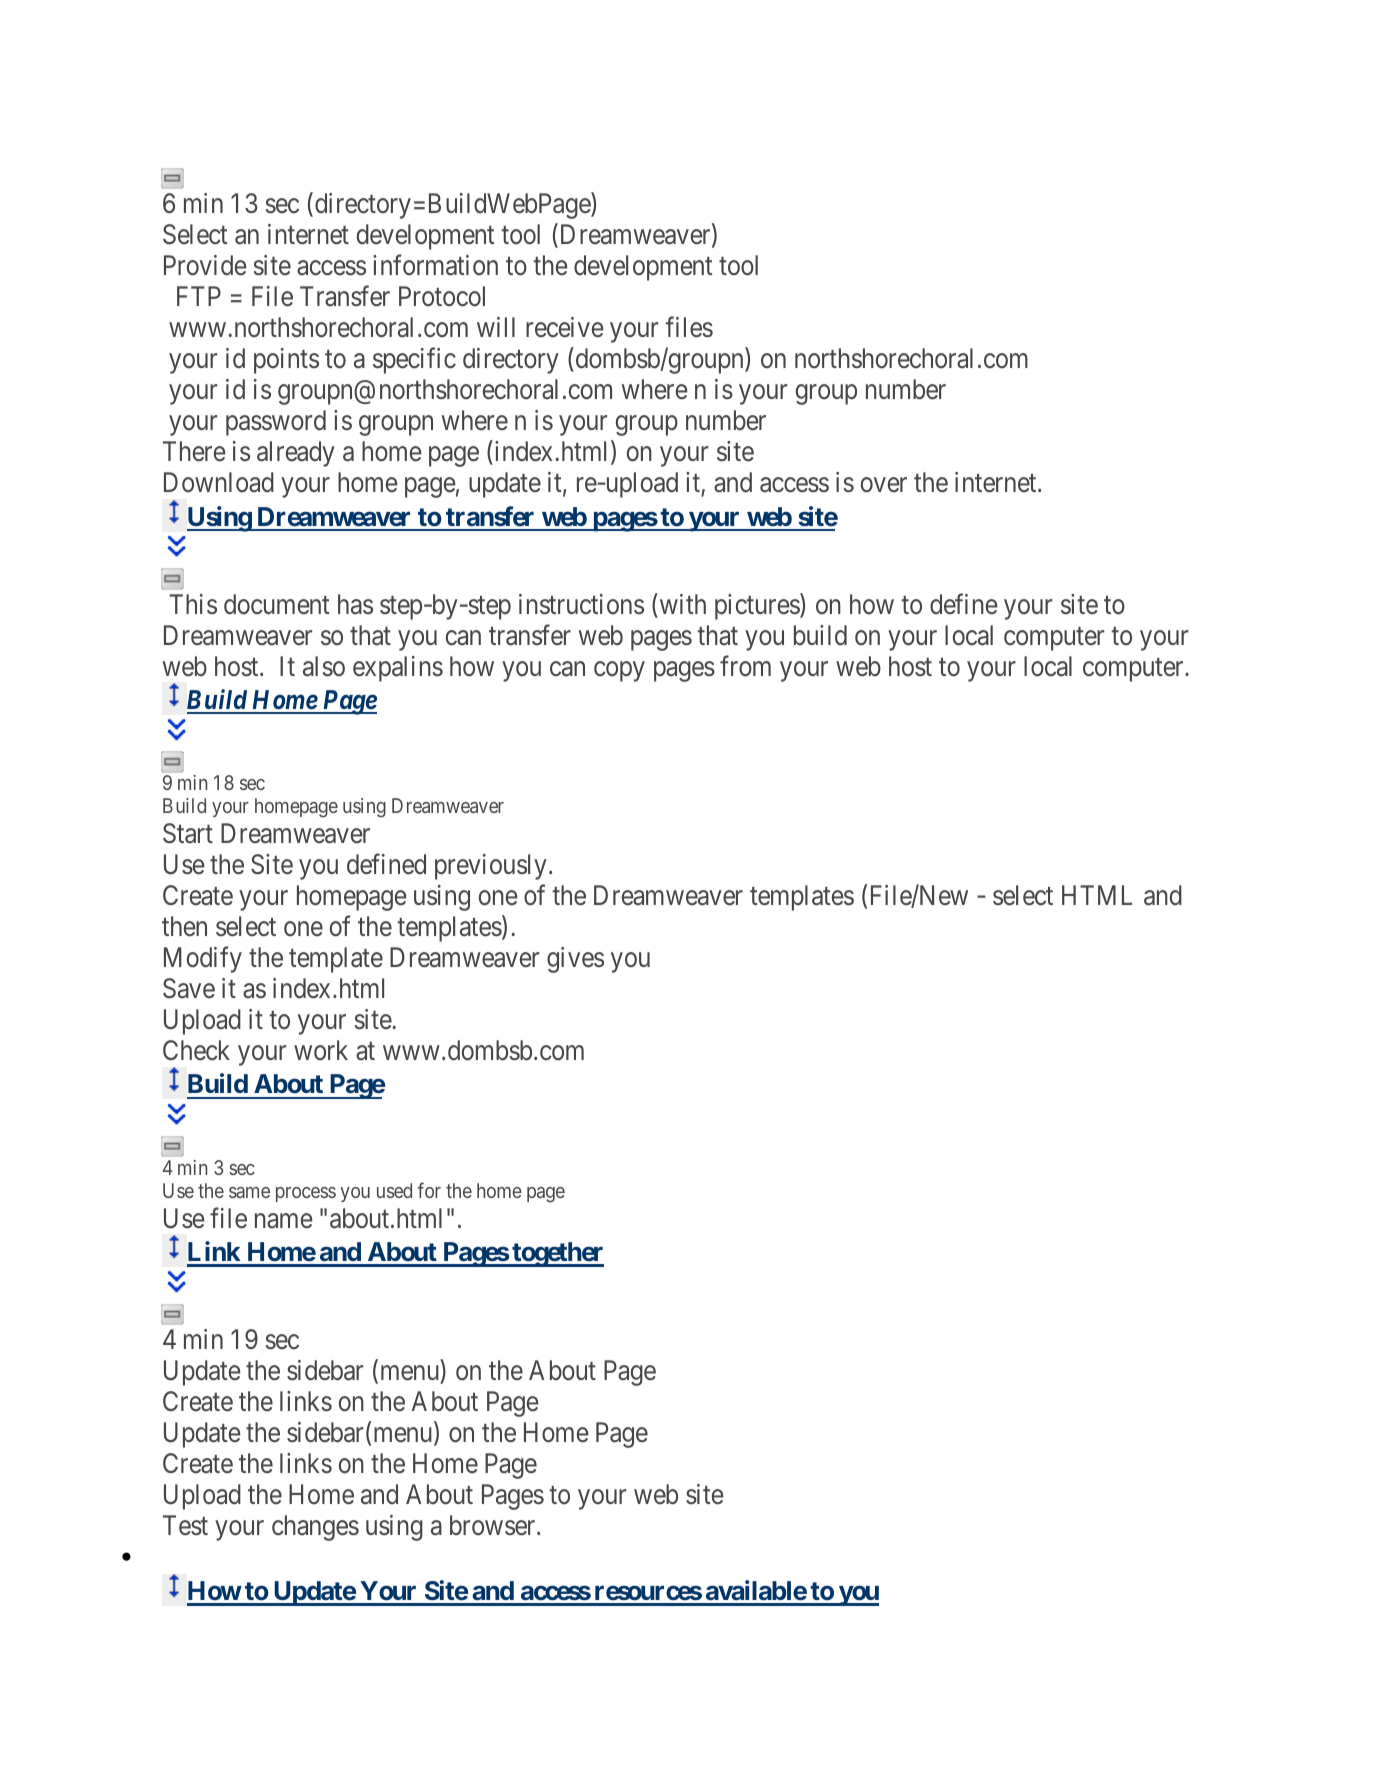 Image resolution: width=1375 pixels, height=1780 pixels. What do you see at coordinates (394, 1190) in the image?
I see `used` at bounding box center [394, 1190].
